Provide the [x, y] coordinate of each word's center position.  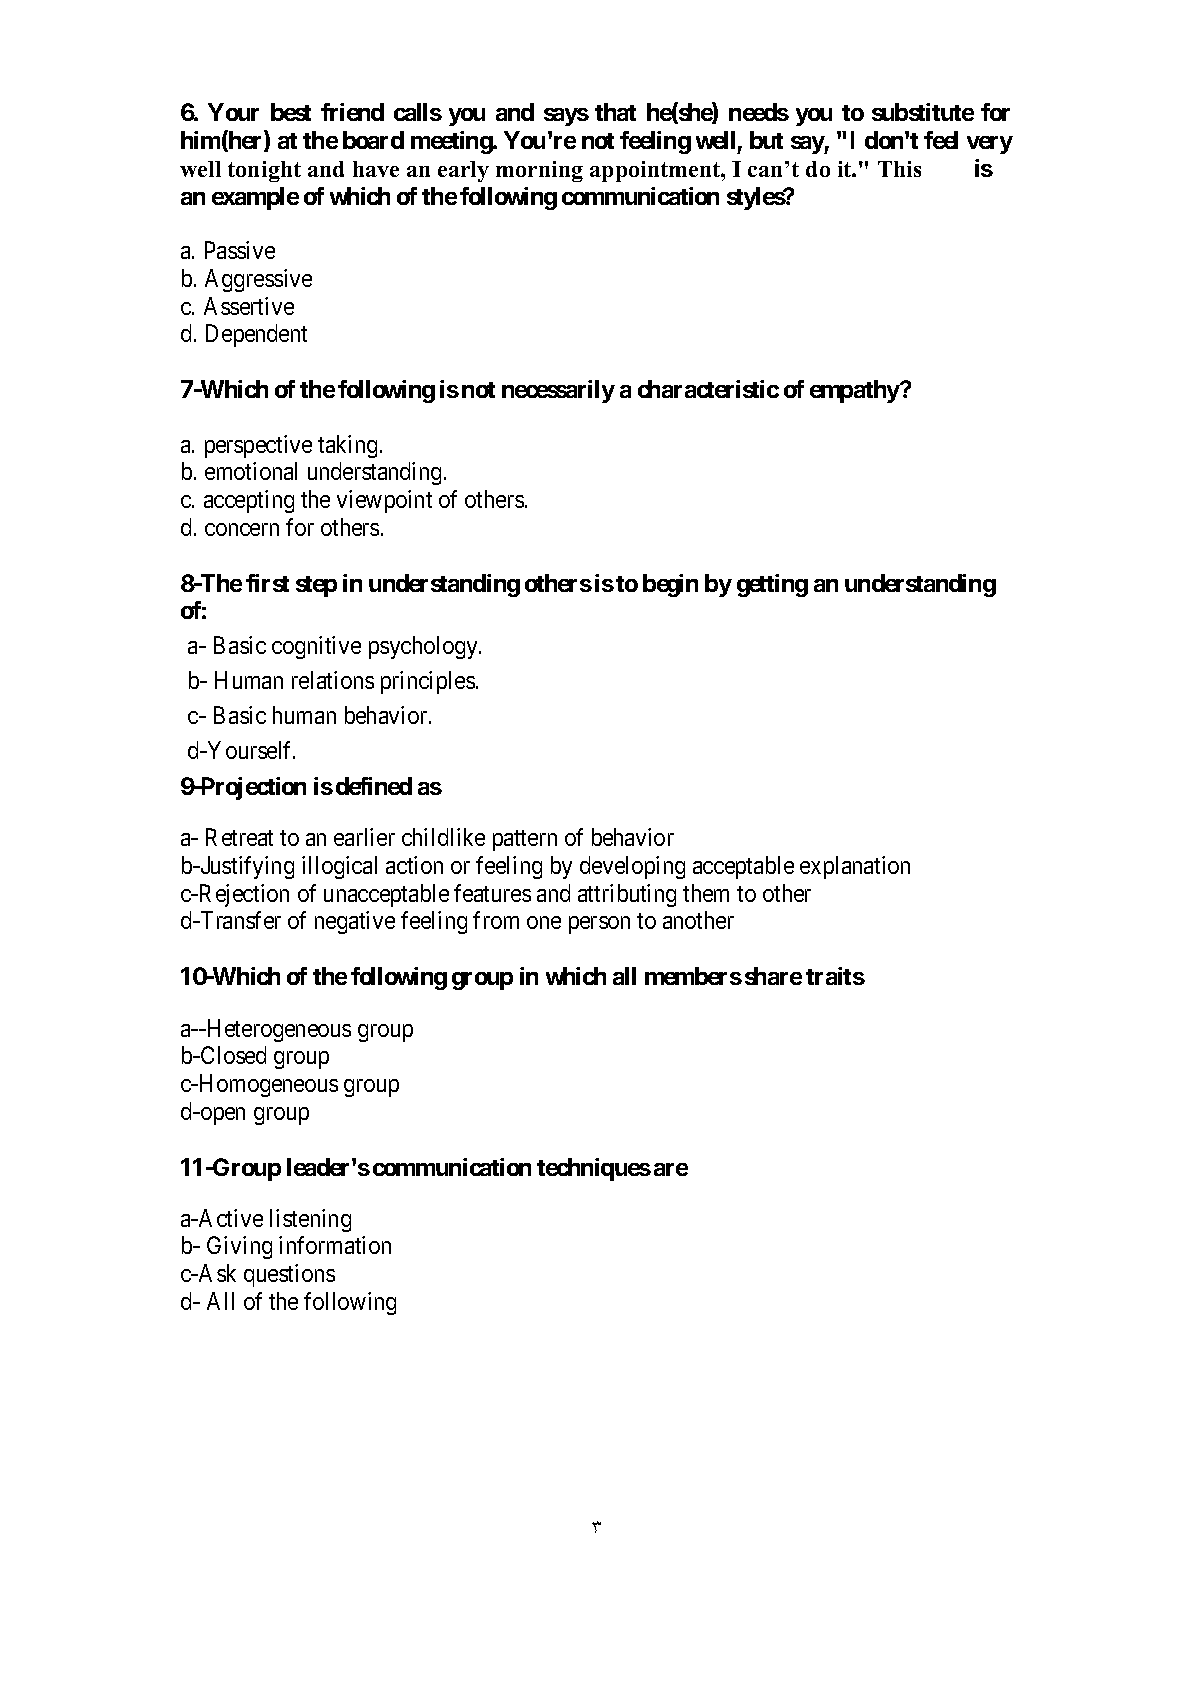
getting [772, 585]
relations [333, 680]
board [373, 140]
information [335, 1245]
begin [670, 585]
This [899, 169]
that [615, 112]
